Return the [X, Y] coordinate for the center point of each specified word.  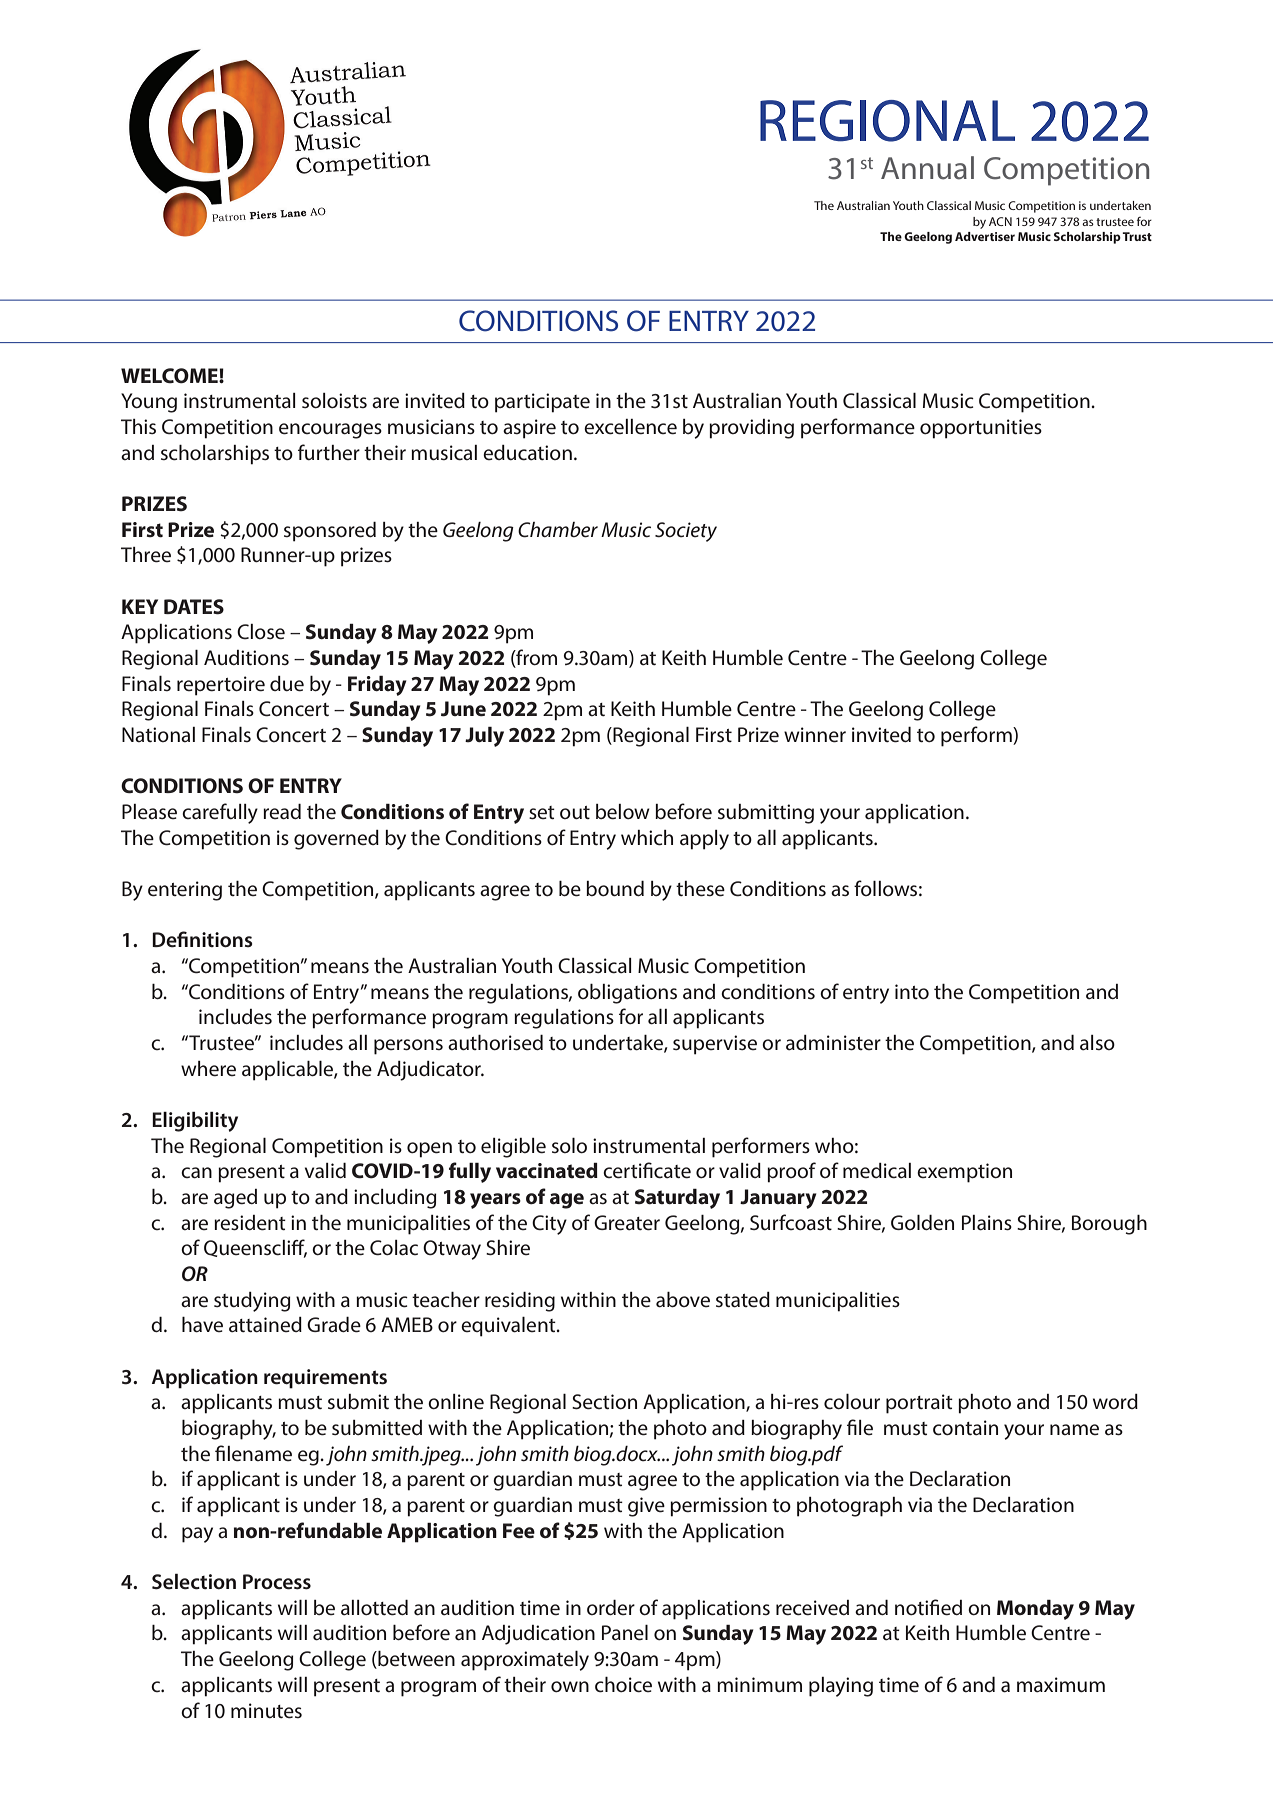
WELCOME [170, 376]
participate [542, 403]
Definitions [202, 939]
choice [623, 1685]
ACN [1000, 221]
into [912, 992]
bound [615, 889]
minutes [266, 1711]
